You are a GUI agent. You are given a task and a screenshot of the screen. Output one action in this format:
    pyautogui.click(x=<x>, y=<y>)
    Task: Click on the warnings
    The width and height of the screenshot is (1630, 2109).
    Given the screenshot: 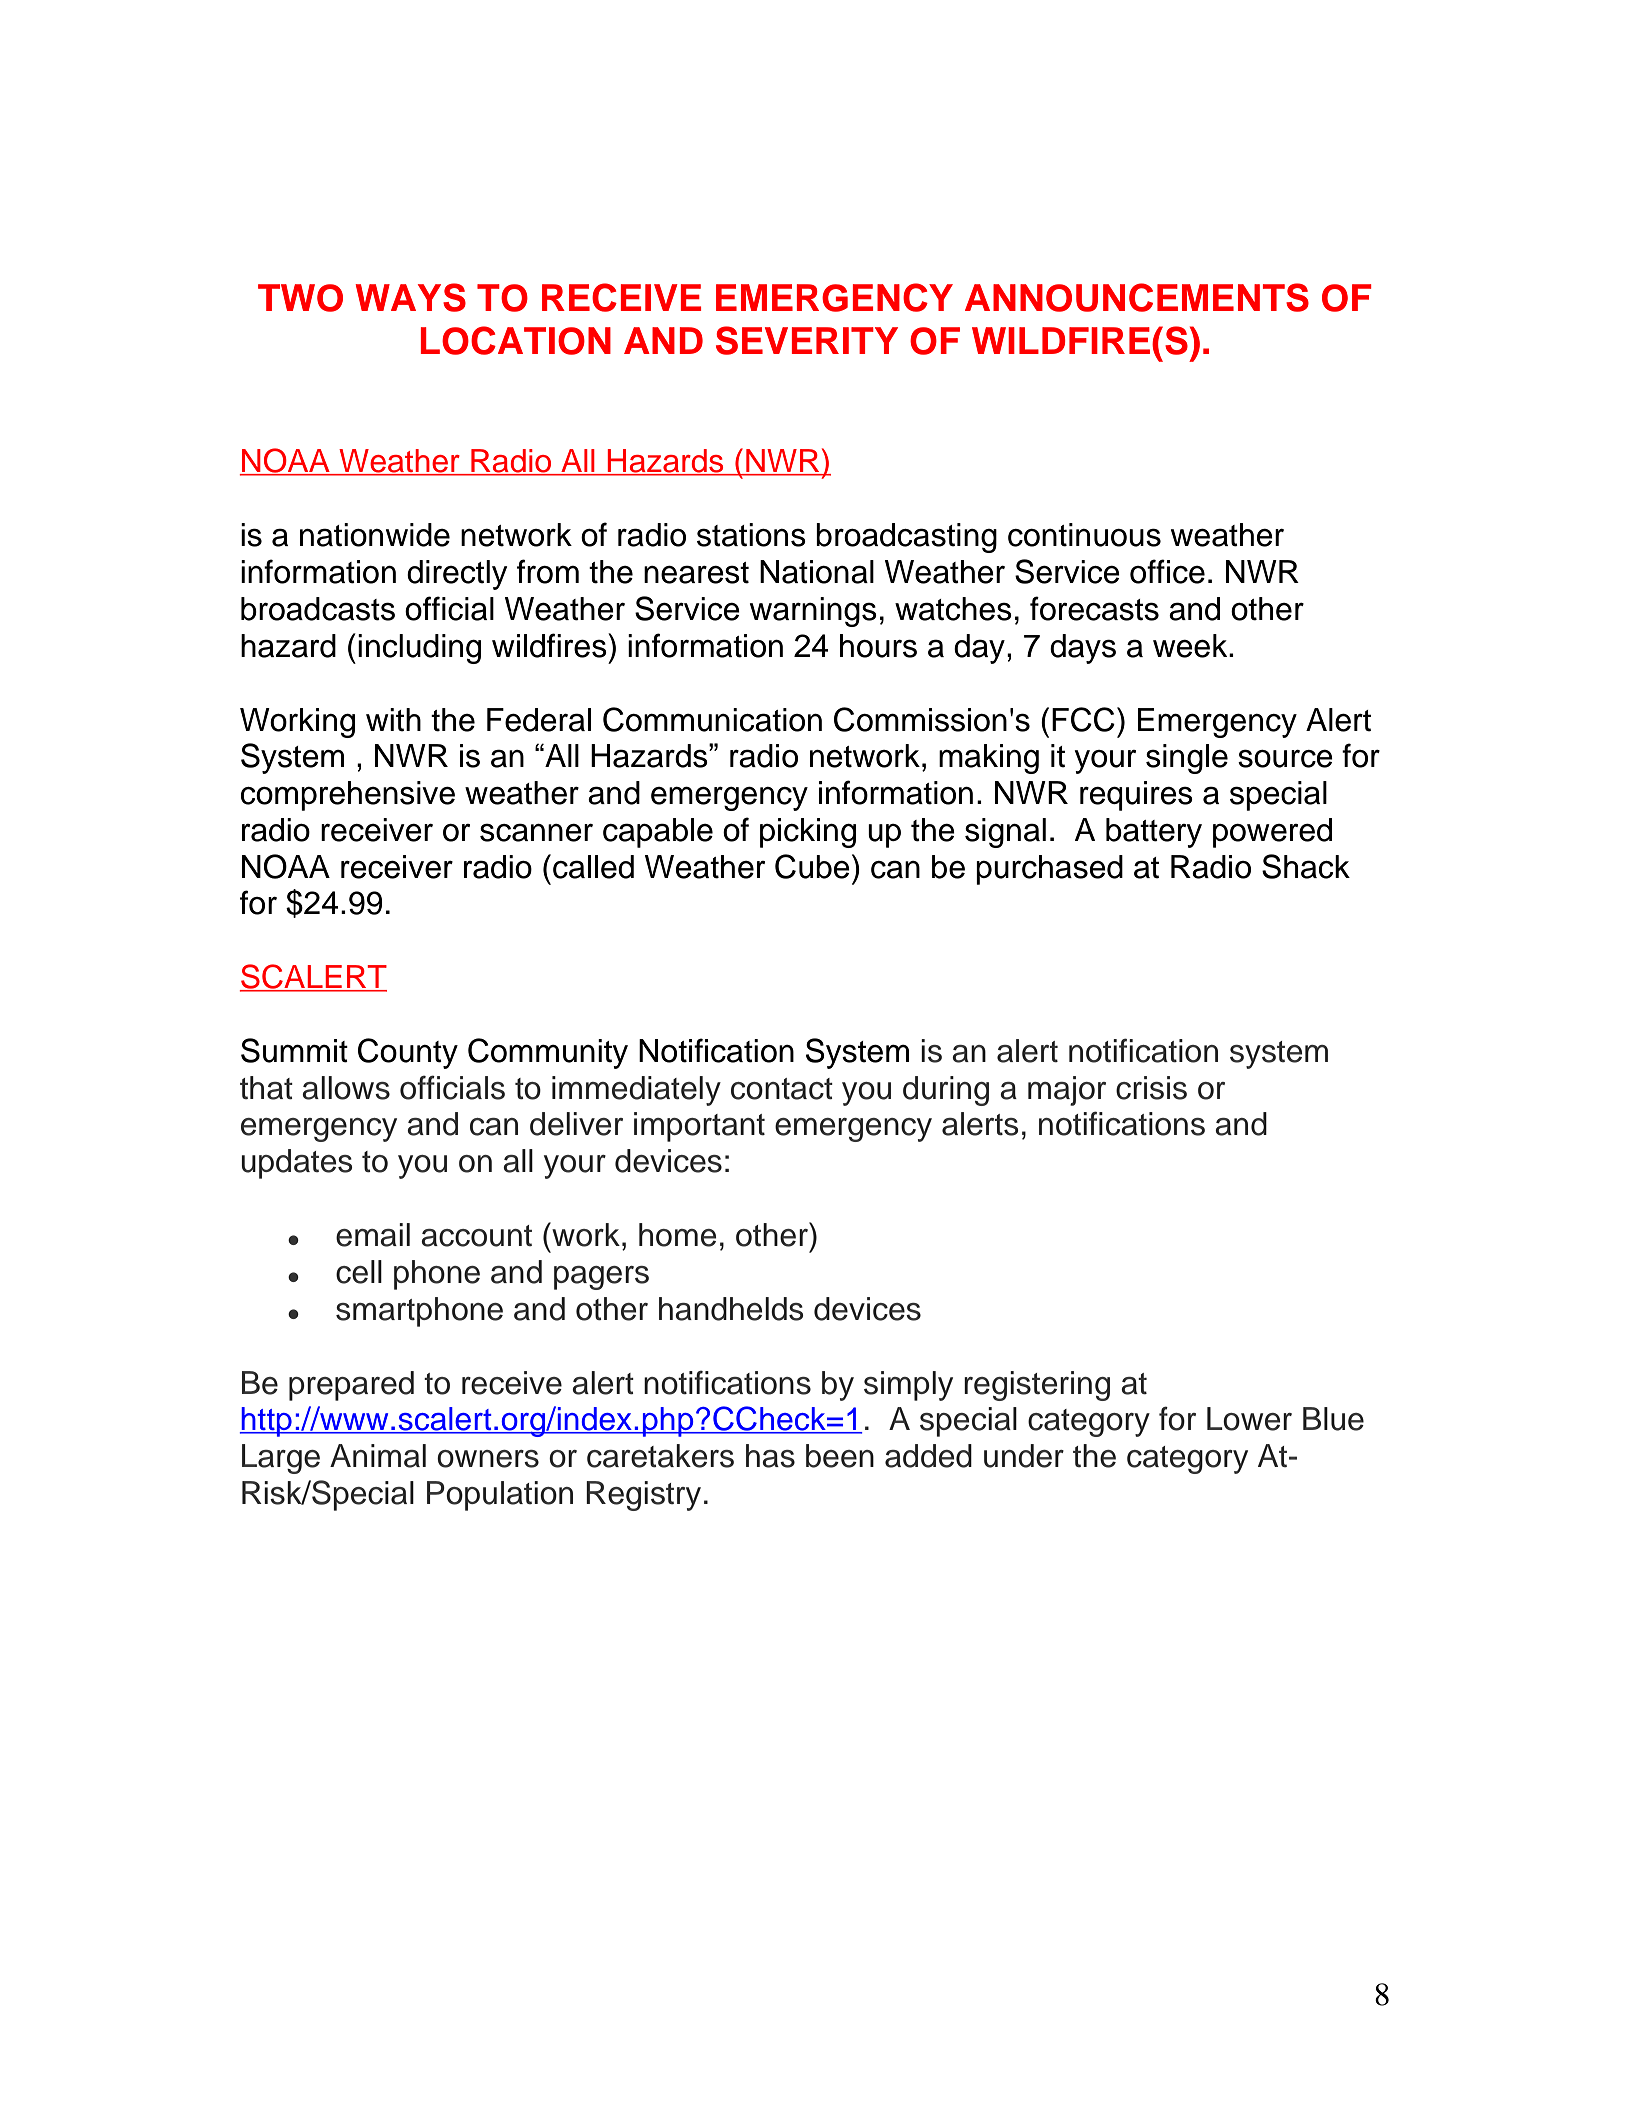 What is the action you would take?
    pyautogui.click(x=813, y=612)
